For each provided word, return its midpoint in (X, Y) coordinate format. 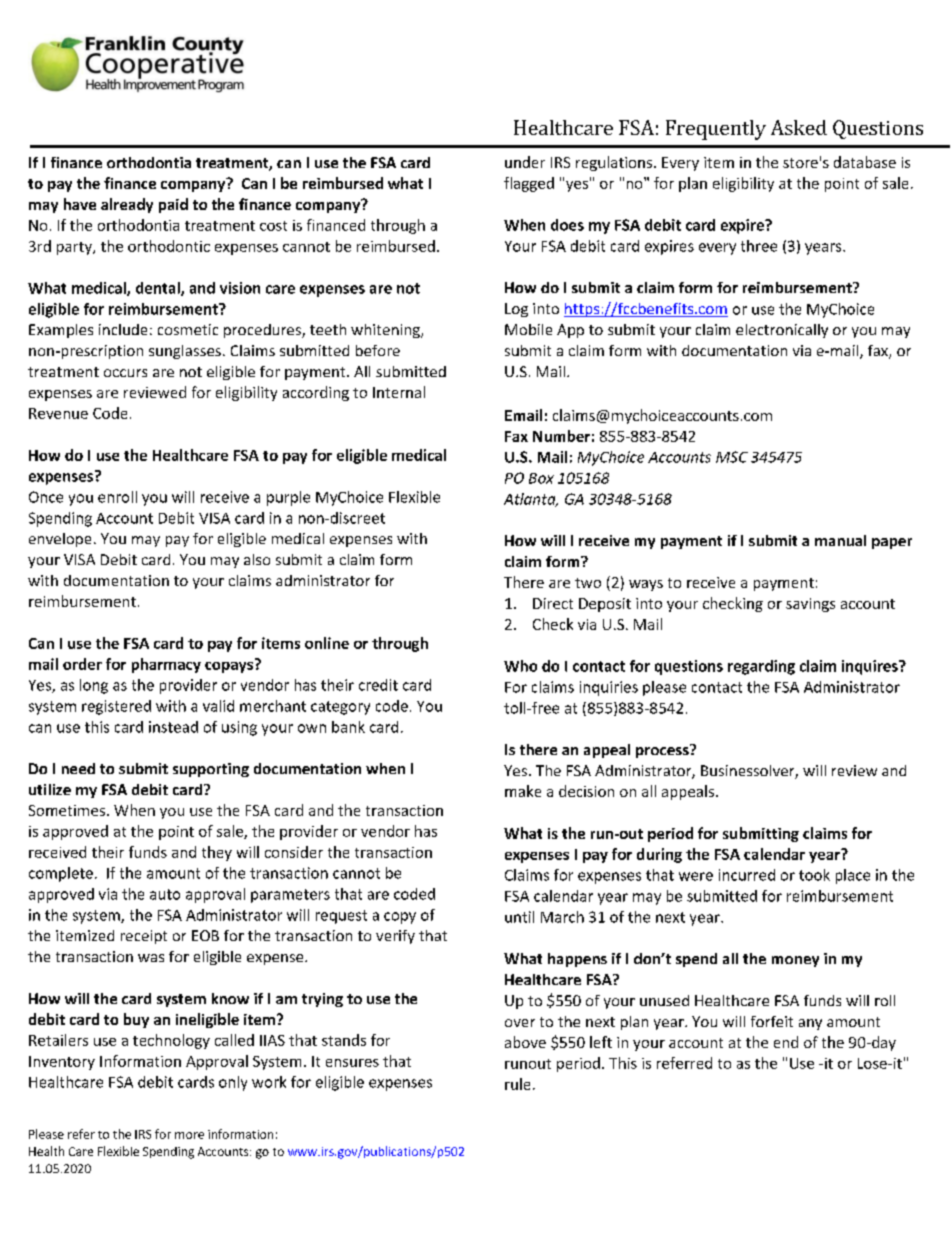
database (865, 162)
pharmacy (166, 665)
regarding (761, 667)
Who (520, 666)
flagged (529, 184)
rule (517, 1084)
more (189, 1135)
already (127, 205)
